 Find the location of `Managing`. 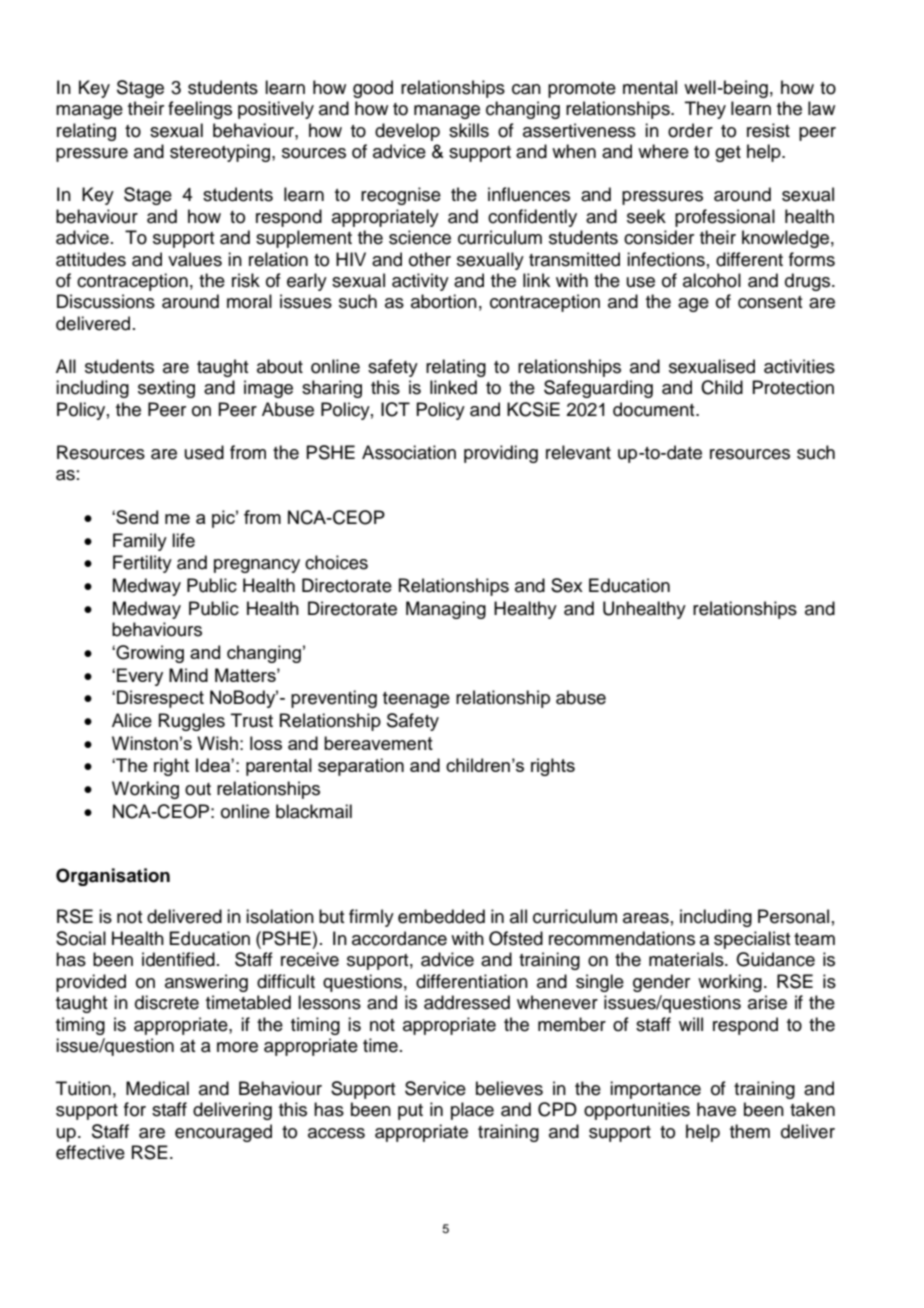

Managing is located at coordinates (446, 610).
